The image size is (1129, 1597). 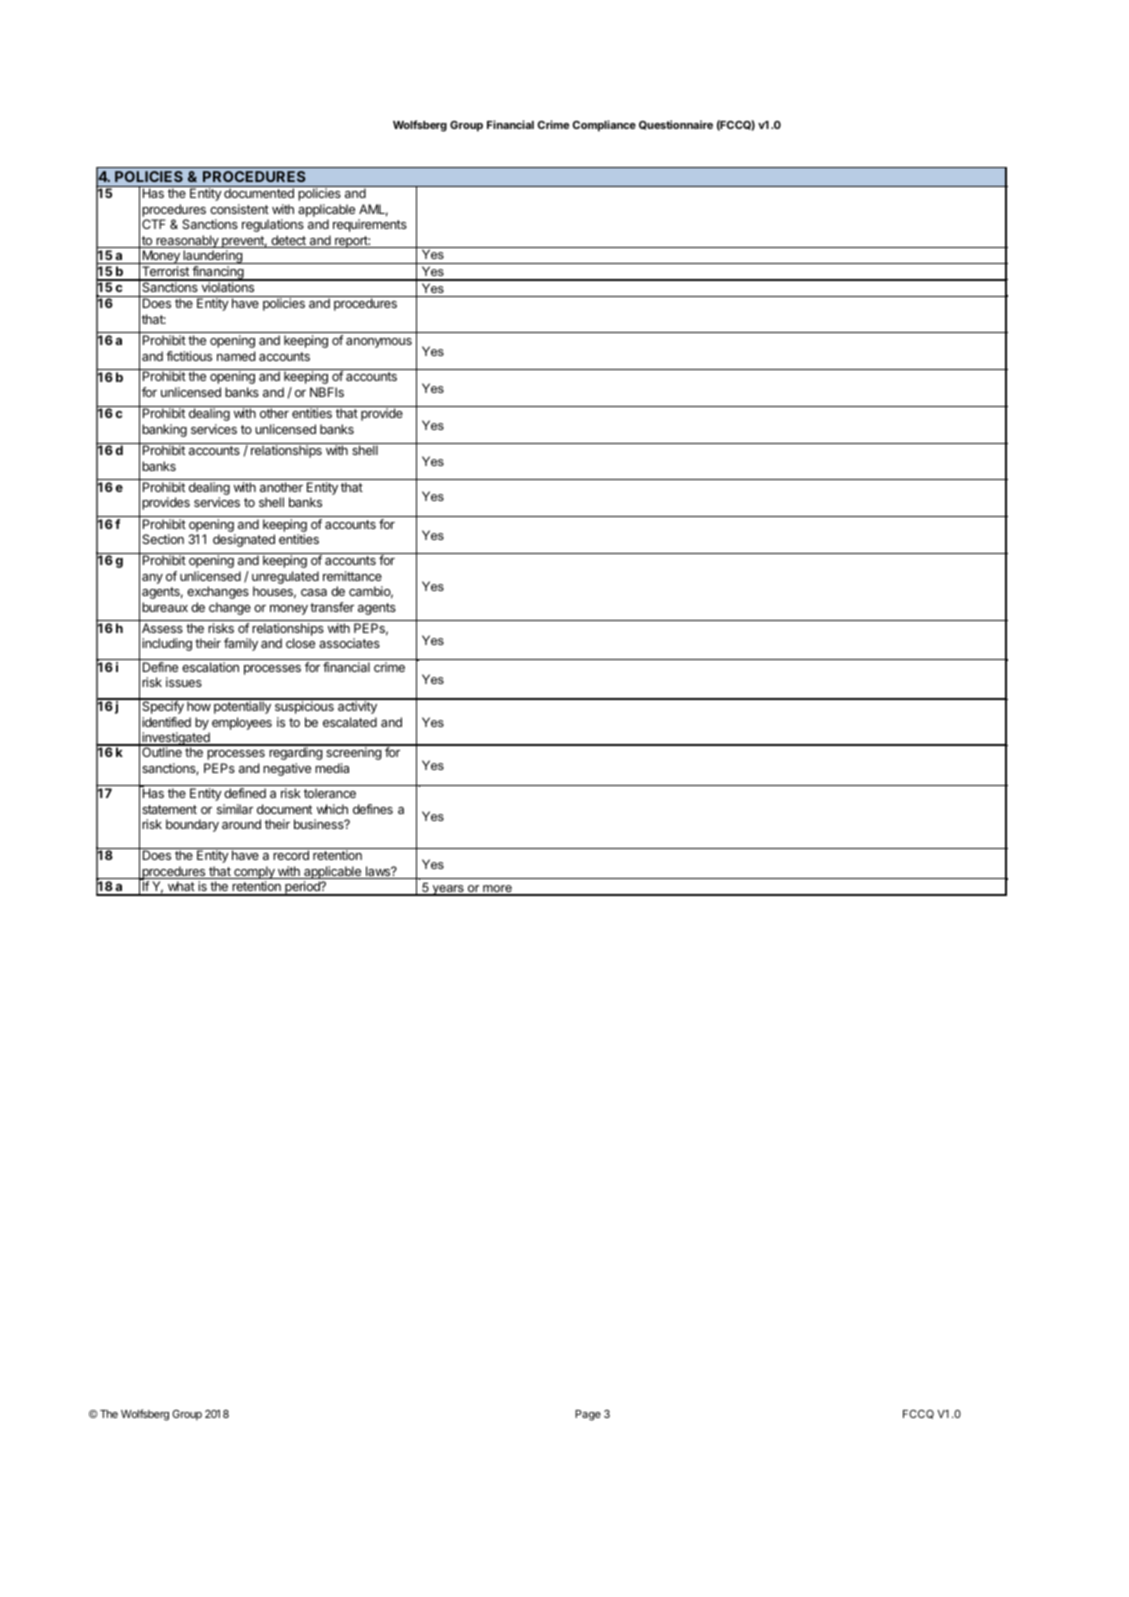 I want to click on consistent, so click(x=239, y=209).
